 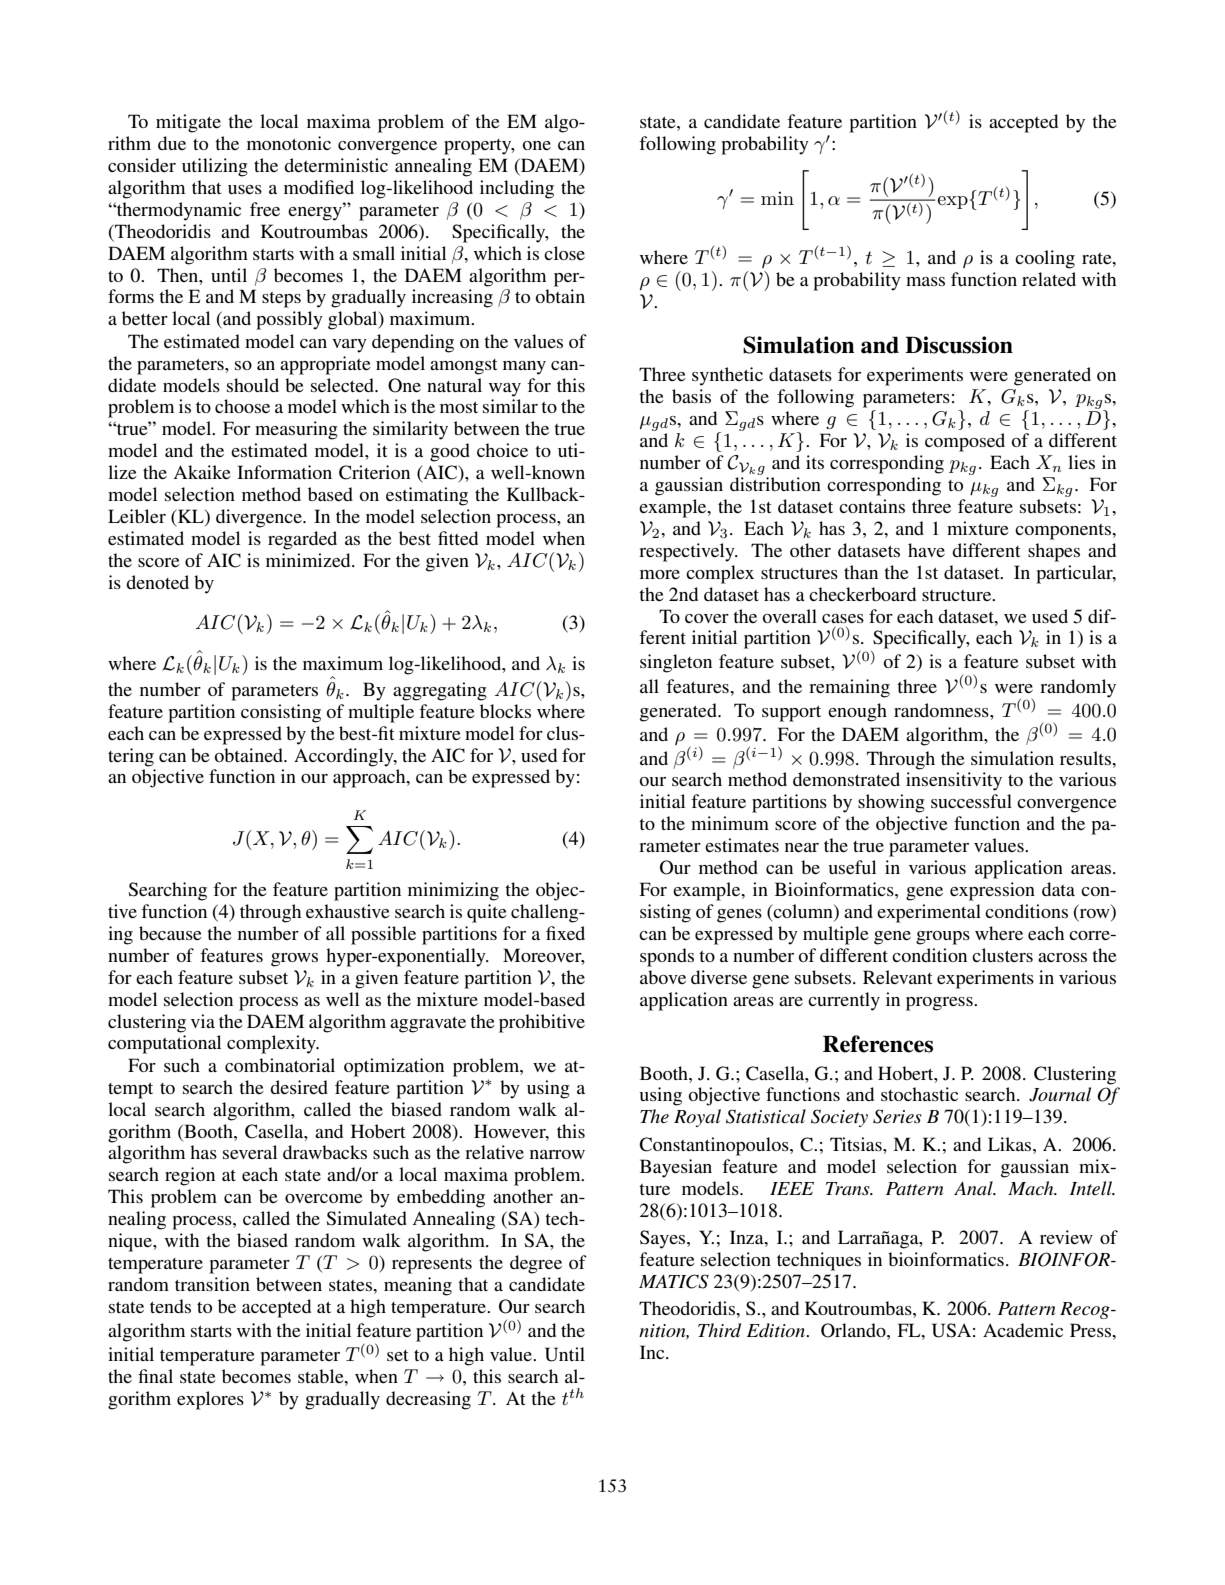 What do you see at coordinates (284, 472) in the document?
I see `Information` at bounding box center [284, 472].
